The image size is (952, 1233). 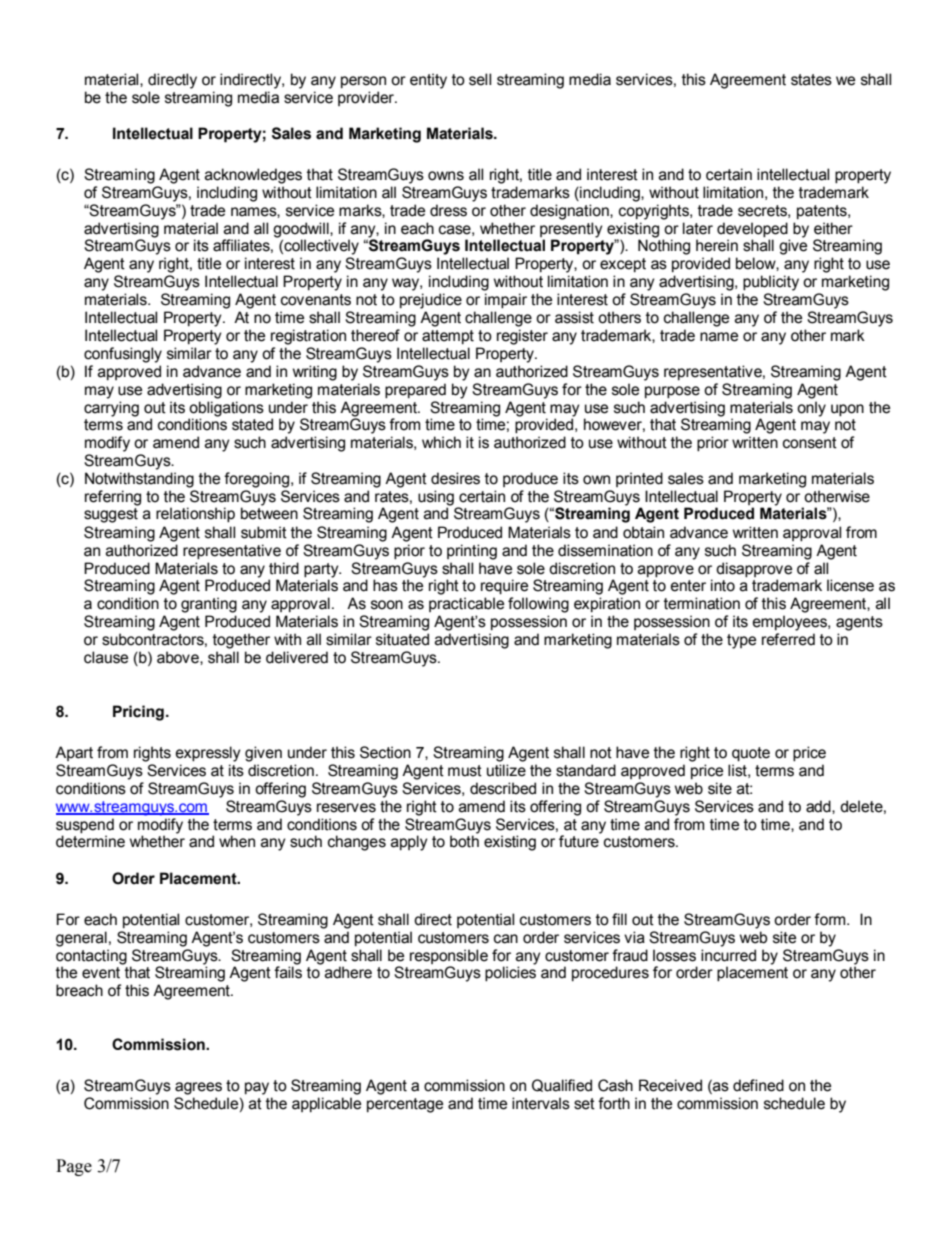 What do you see at coordinates (253, 176) in the page?
I see `acknowledges` at bounding box center [253, 176].
